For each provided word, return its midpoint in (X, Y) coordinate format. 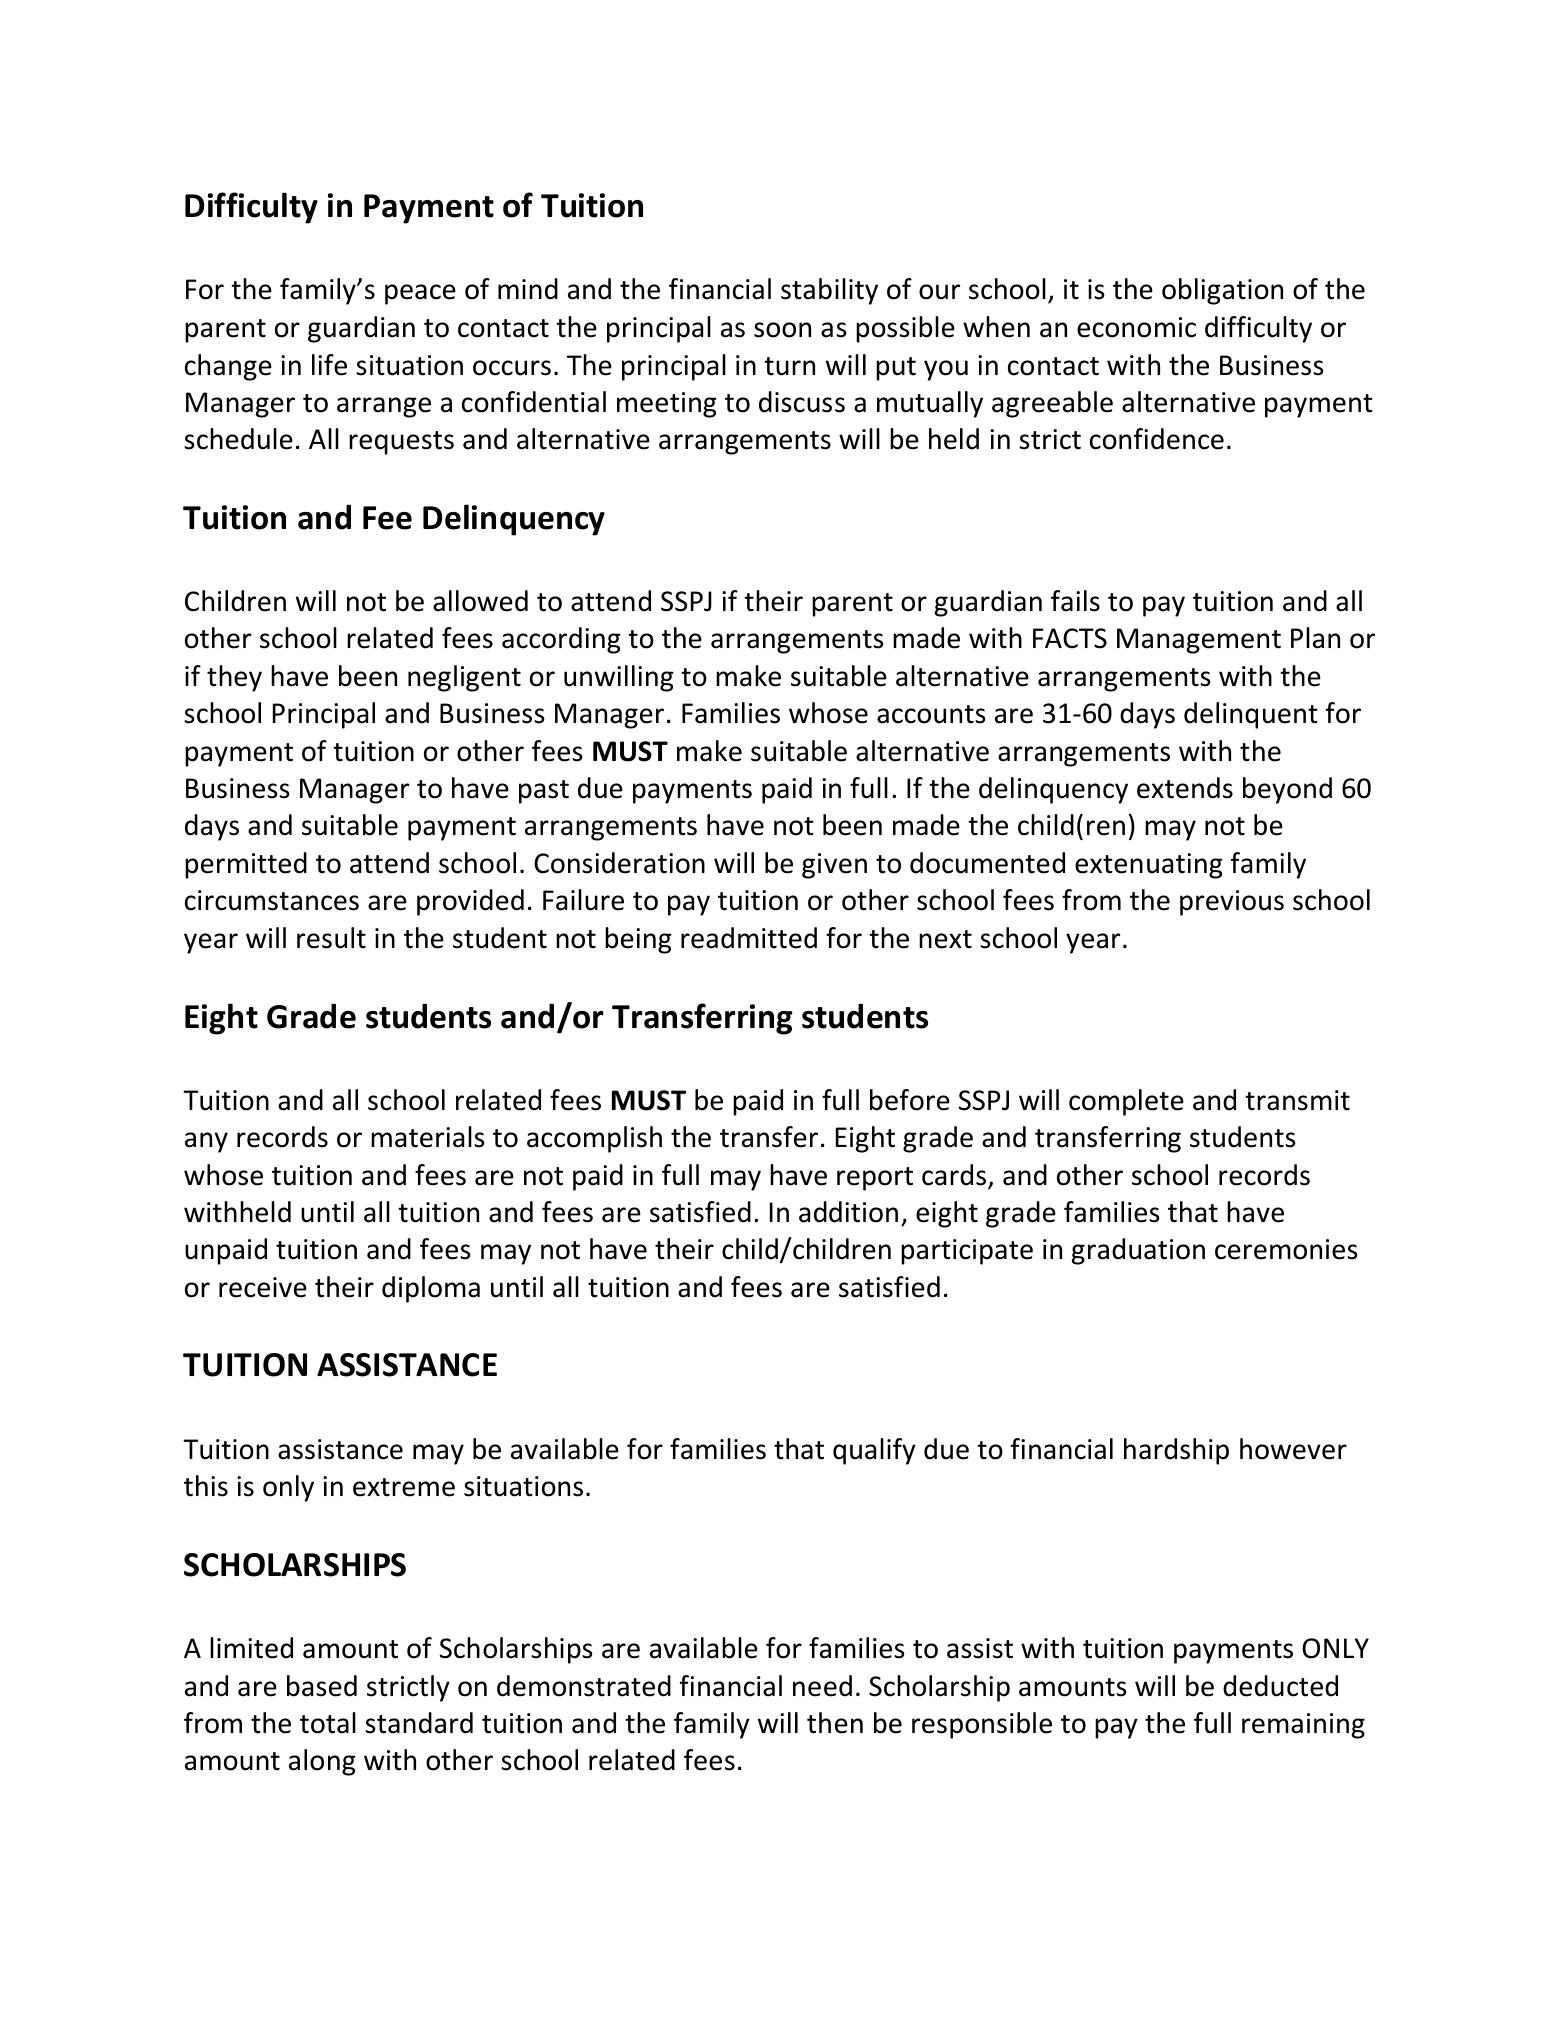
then (835, 1723)
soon (782, 330)
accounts (931, 714)
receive (263, 1287)
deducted (1280, 1686)
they (234, 678)
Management (1199, 641)
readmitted (749, 938)
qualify (874, 1451)
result (331, 938)
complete (1126, 1102)
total (328, 1723)
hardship (1176, 1451)
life (329, 365)
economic (1136, 327)
